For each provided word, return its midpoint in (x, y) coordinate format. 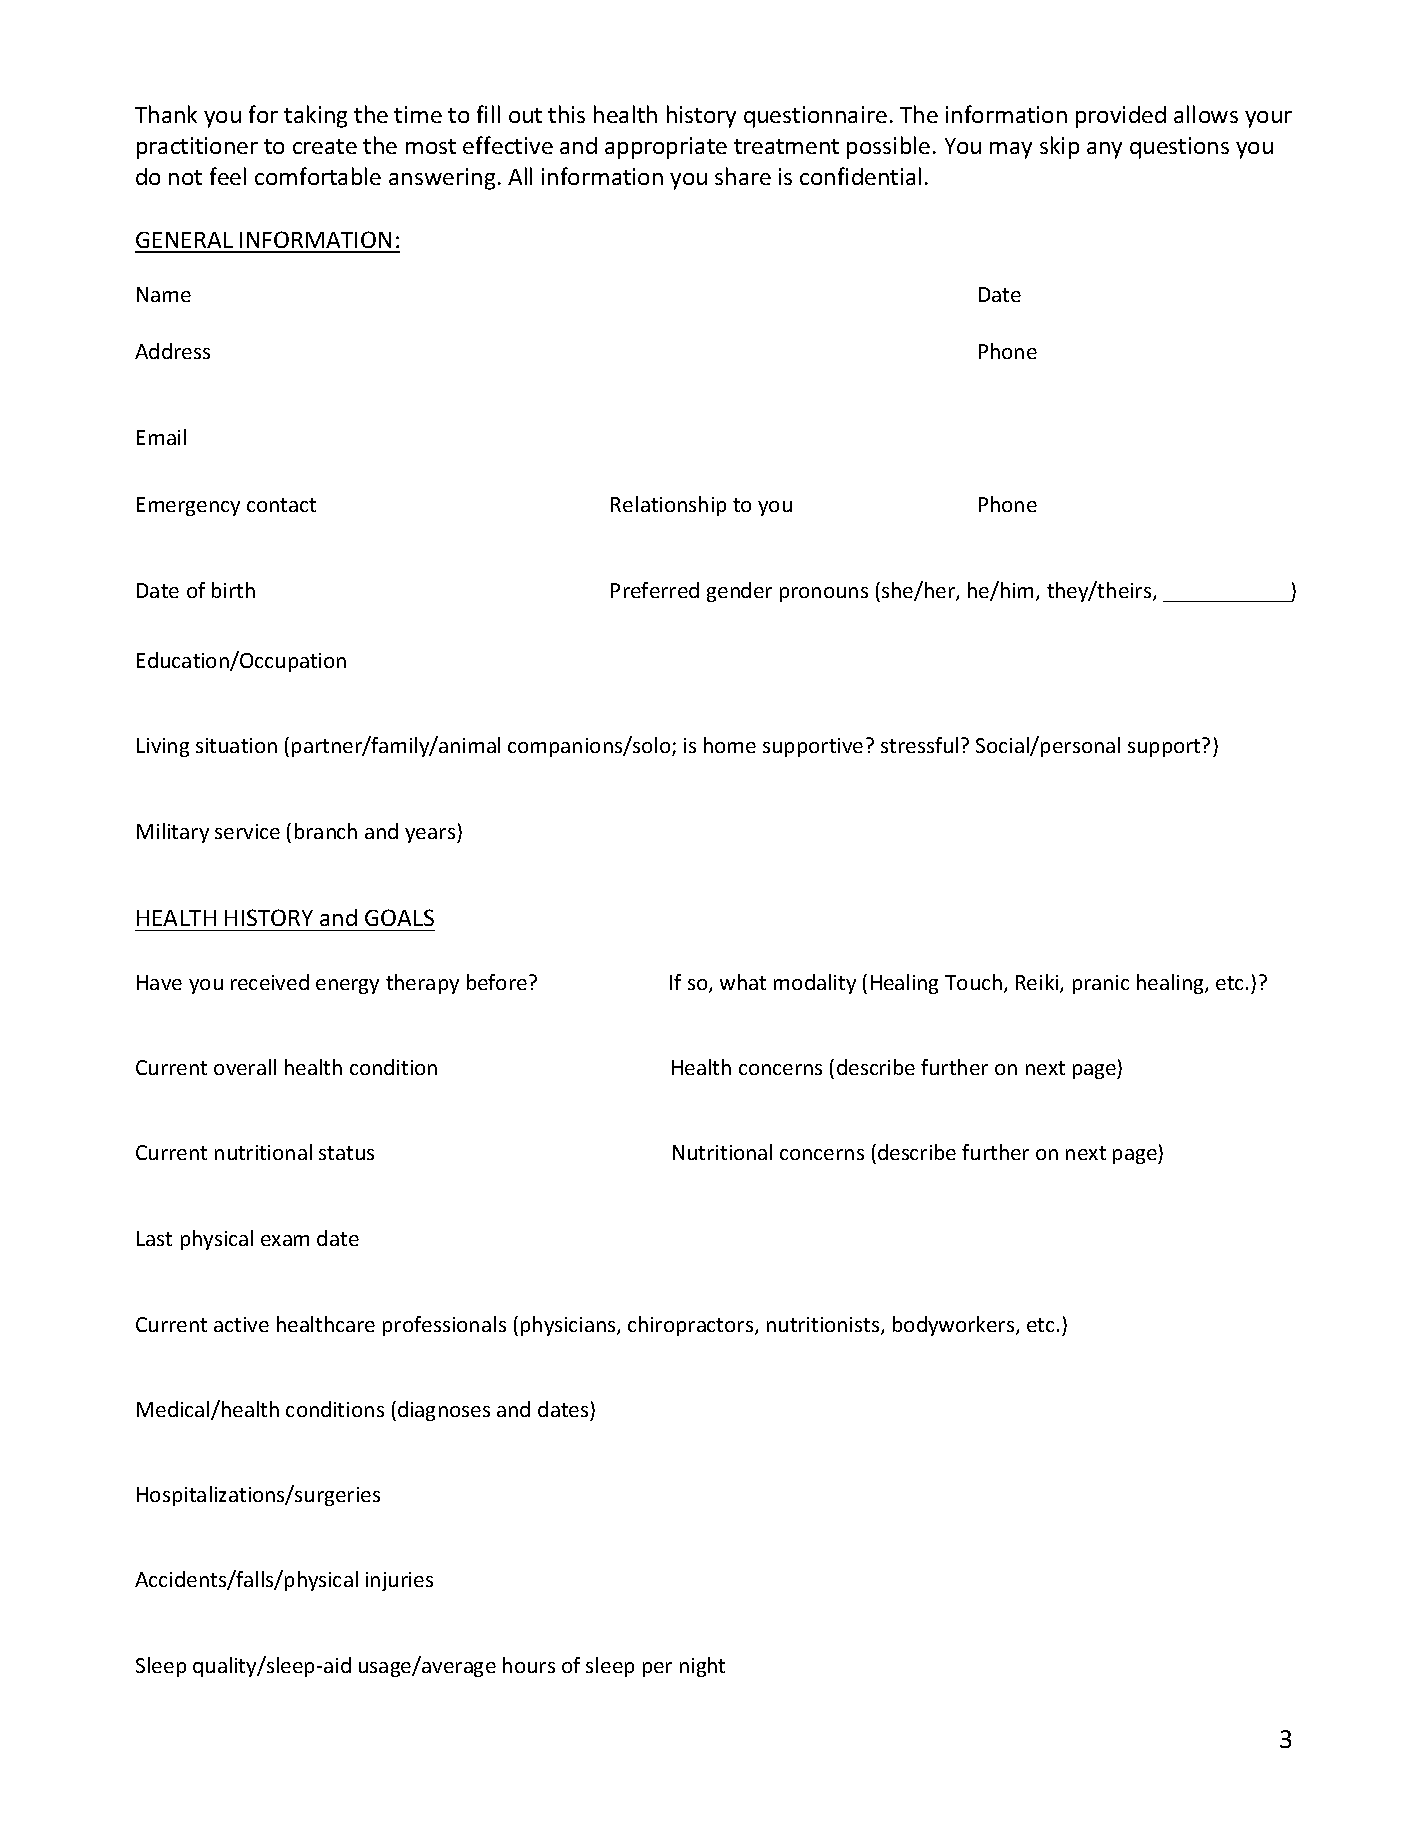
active (241, 1324)
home (730, 745)
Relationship (668, 506)
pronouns (824, 594)
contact (281, 505)
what (743, 982)
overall (245, 1067)
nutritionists (824, 1326)
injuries (399, 1581)
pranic (1101, 984)
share (743, 176)
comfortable (318, 176)
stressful (919, 745)
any (1104, 150)
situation (236, 745)
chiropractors (692, 1326)
